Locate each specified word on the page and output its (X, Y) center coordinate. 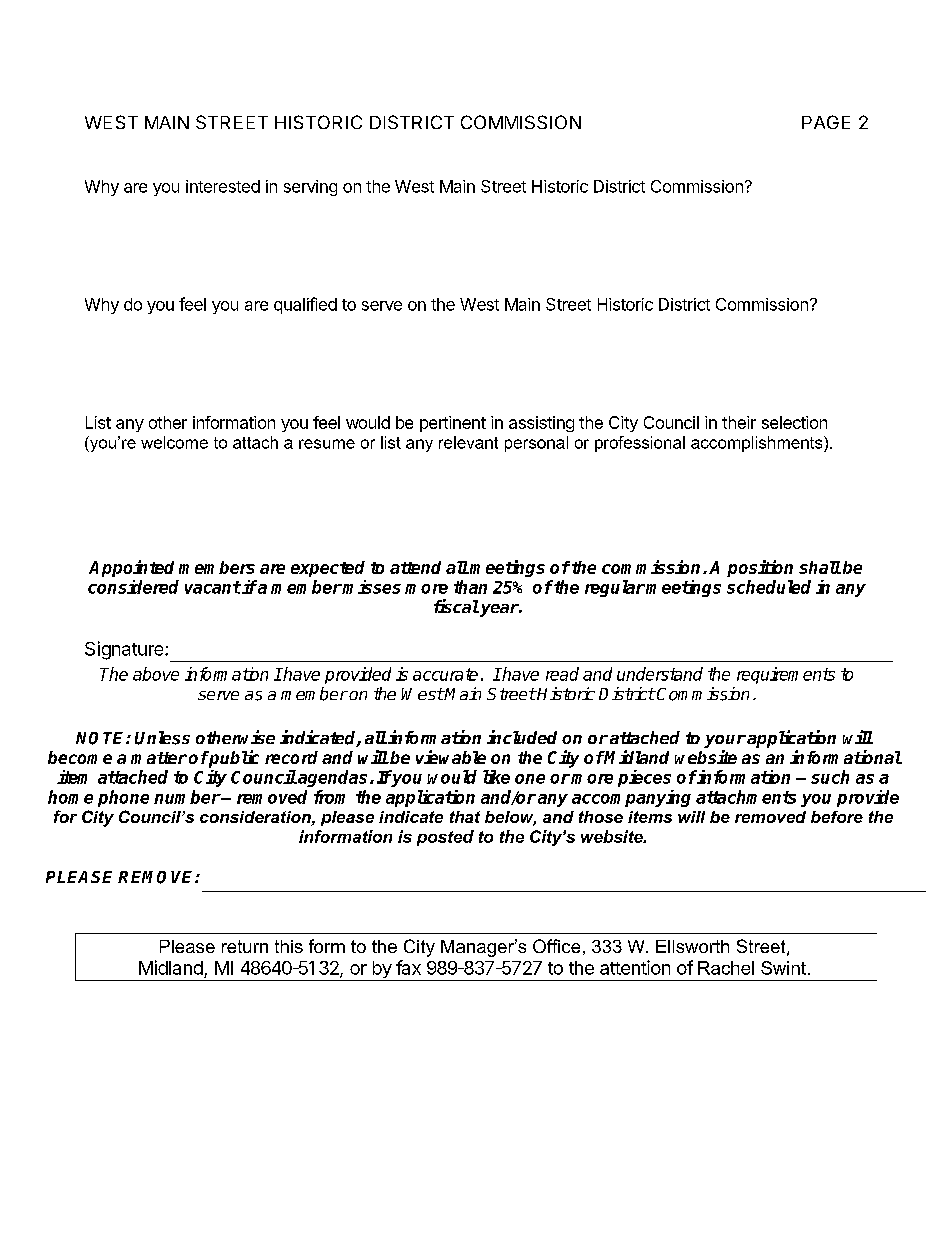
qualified (305, 305)
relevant (468, 442)
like (496, 777)
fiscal (456, 606)
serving (310, 188)
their (739, 422)
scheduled (769, 587)
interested (223, 186)
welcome (174, 442)
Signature (125, 650)
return (245, 946)
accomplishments (758, 444)
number (187, 797)
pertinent (453, 424)
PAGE (826, 122)
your (725, 741)
